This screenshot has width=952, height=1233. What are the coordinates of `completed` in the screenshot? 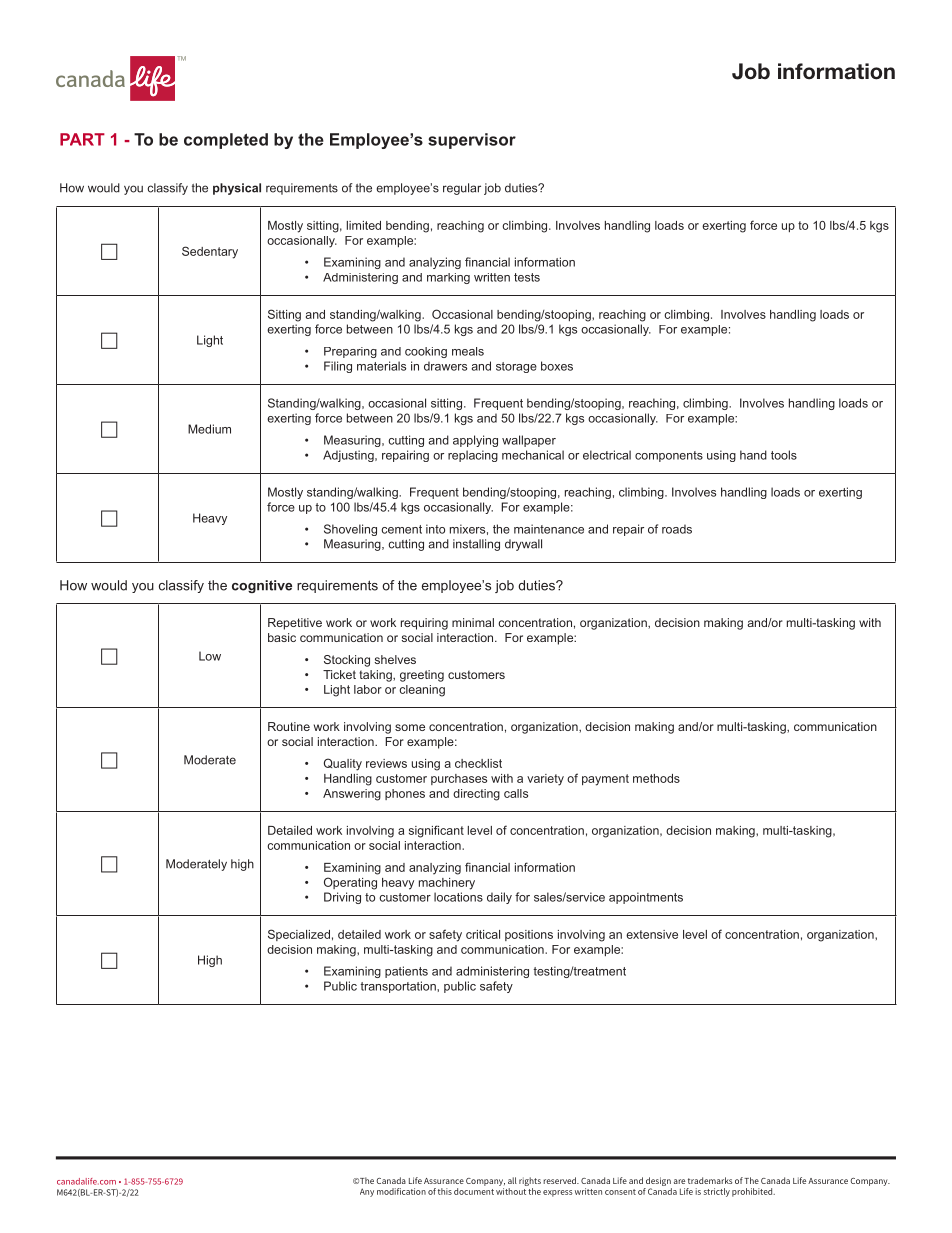 It's located at (226, 141).
